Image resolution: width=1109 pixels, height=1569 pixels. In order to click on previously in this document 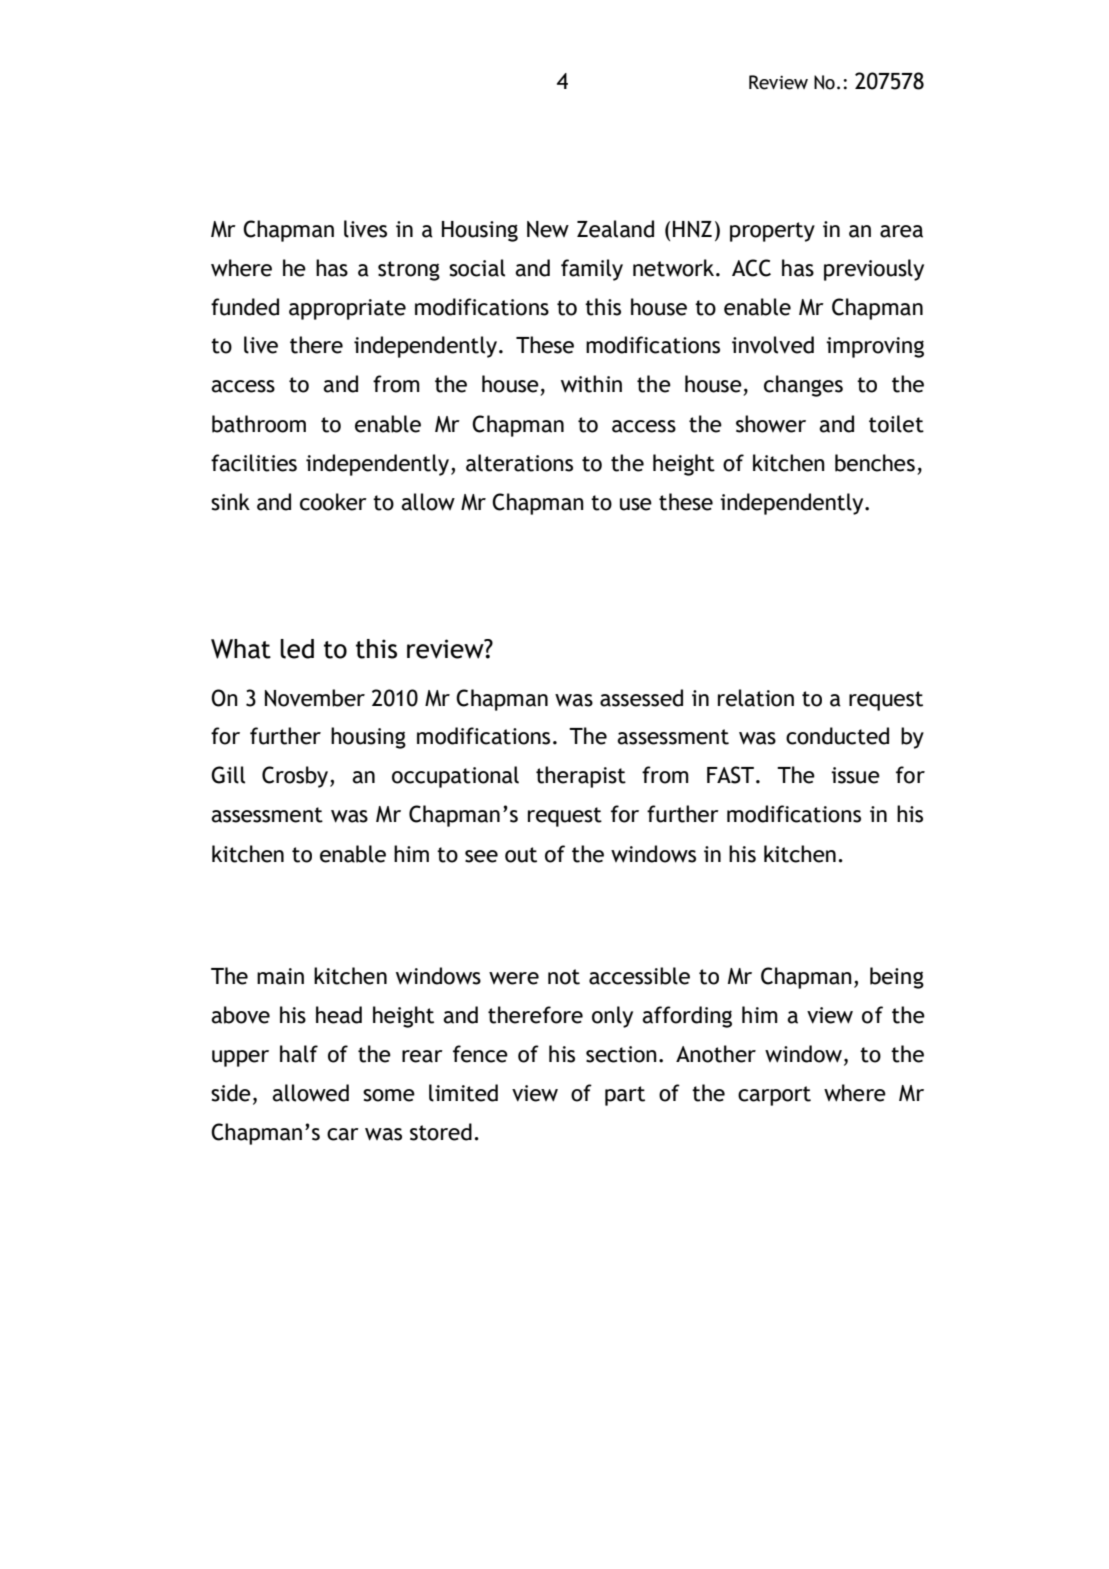, I will do `click(874, 270)`.
